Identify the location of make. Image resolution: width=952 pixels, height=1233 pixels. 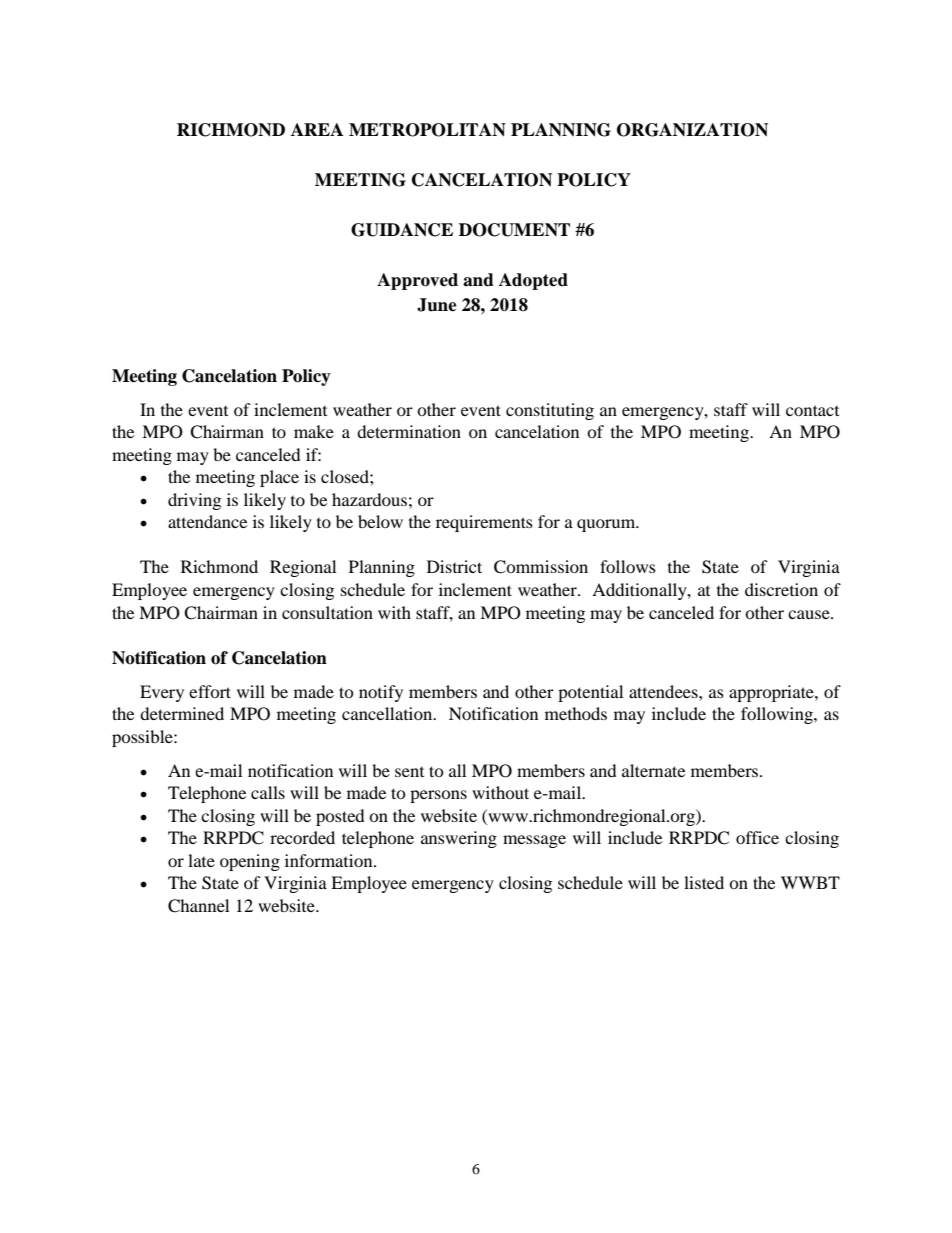
(314, 431).
